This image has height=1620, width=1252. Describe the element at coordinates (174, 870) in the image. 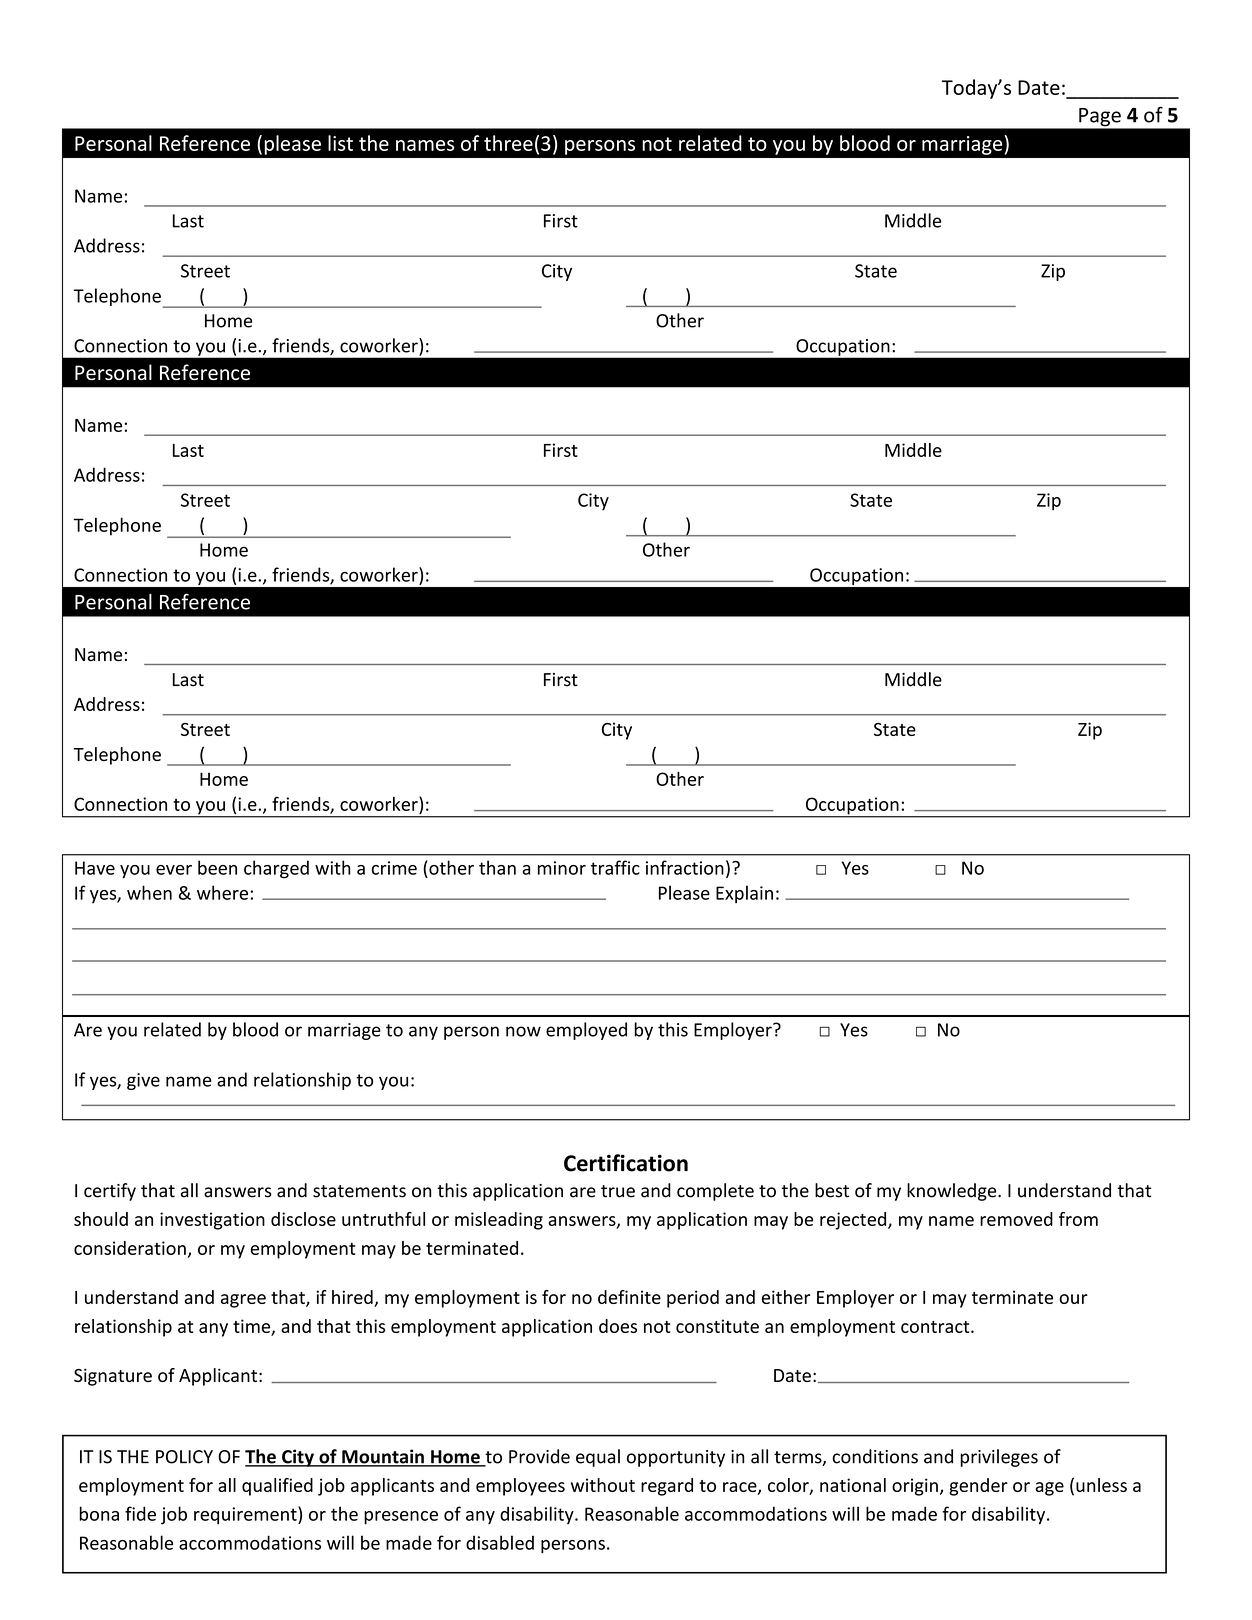

I see `ever` at that location.
